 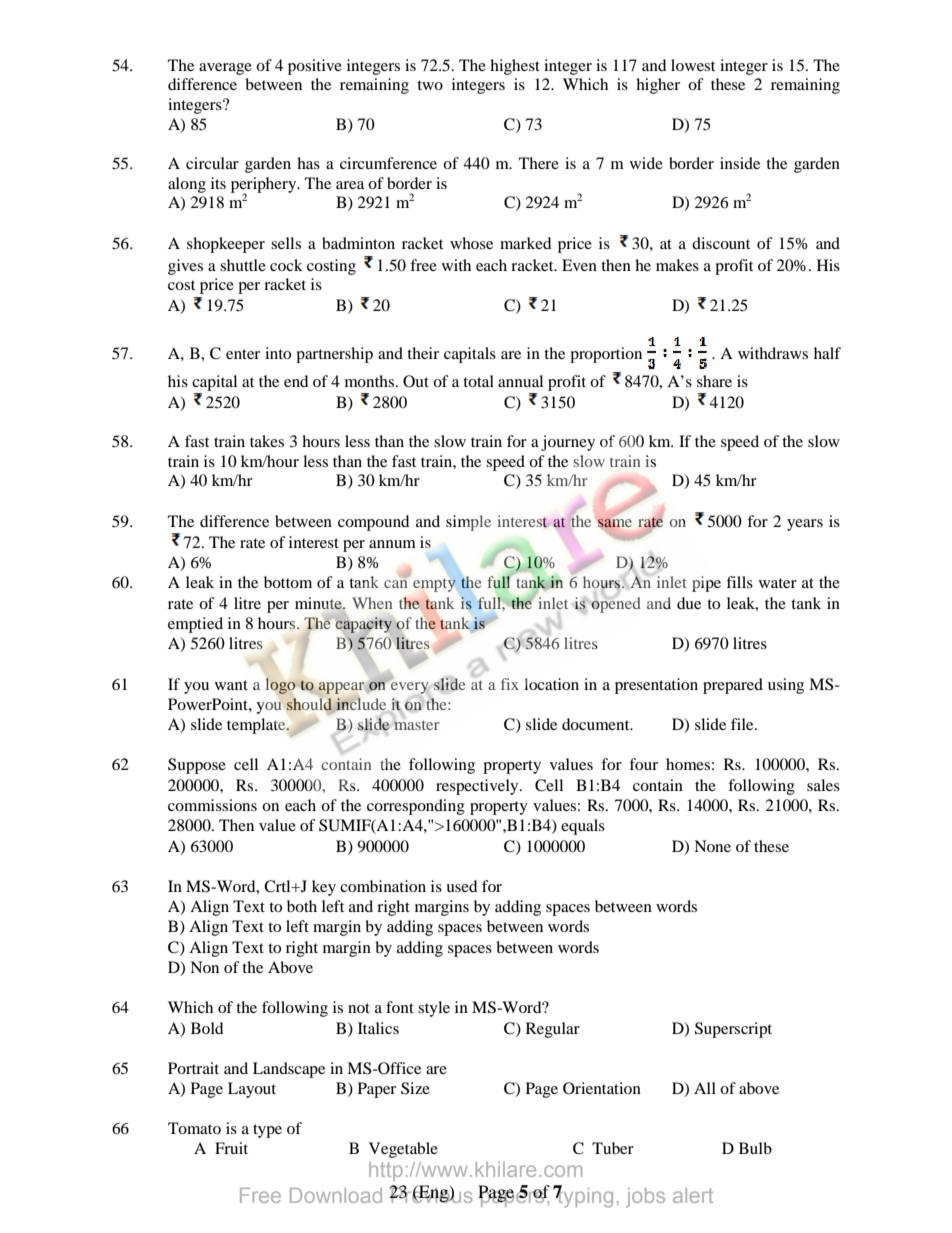 What do you see at coordinates (515, 67) in the screenshot?
I see `highest` at bounding box center [515, 67].
